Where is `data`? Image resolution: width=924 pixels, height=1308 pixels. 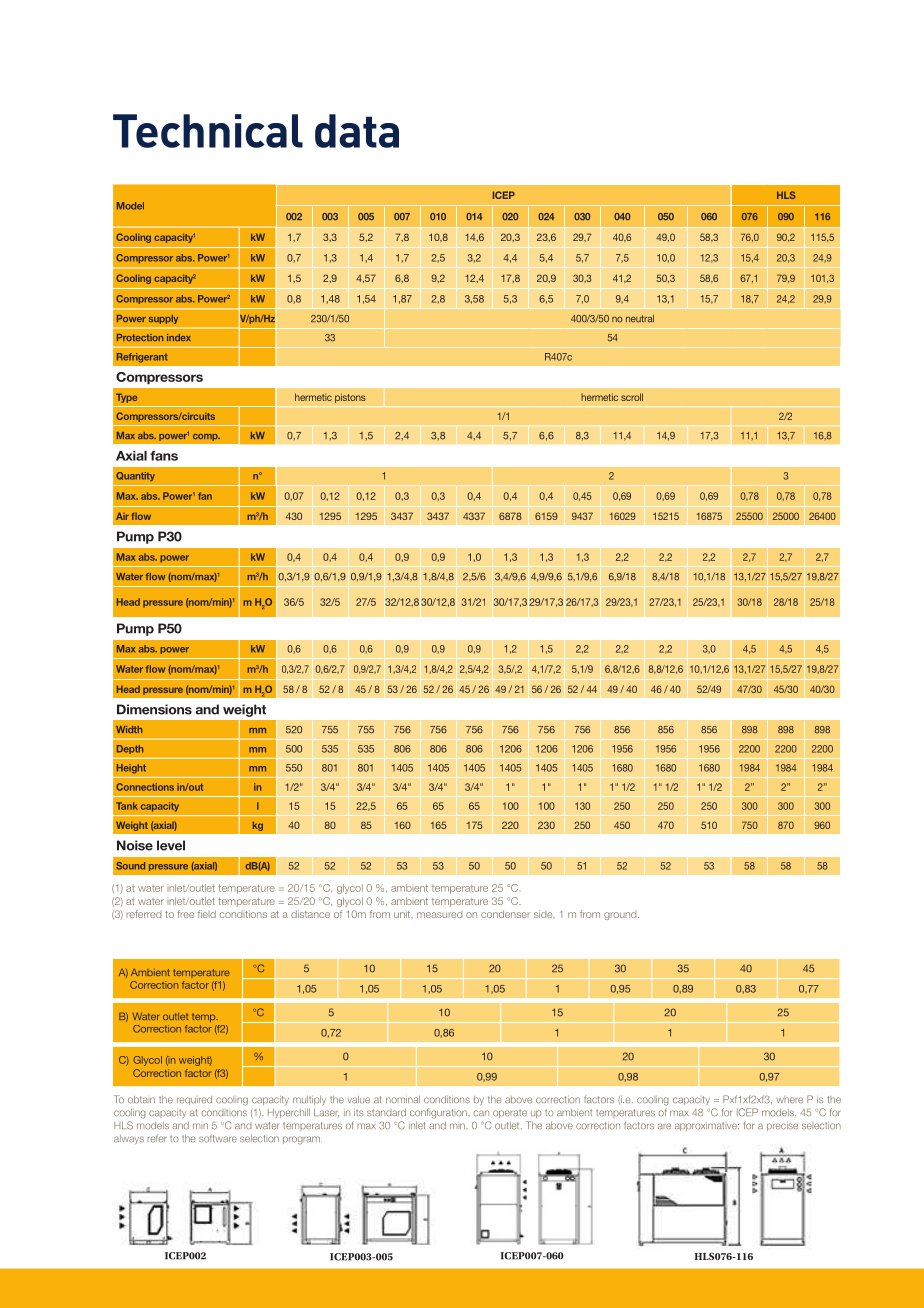 data is located at coordinates (357, 131).
